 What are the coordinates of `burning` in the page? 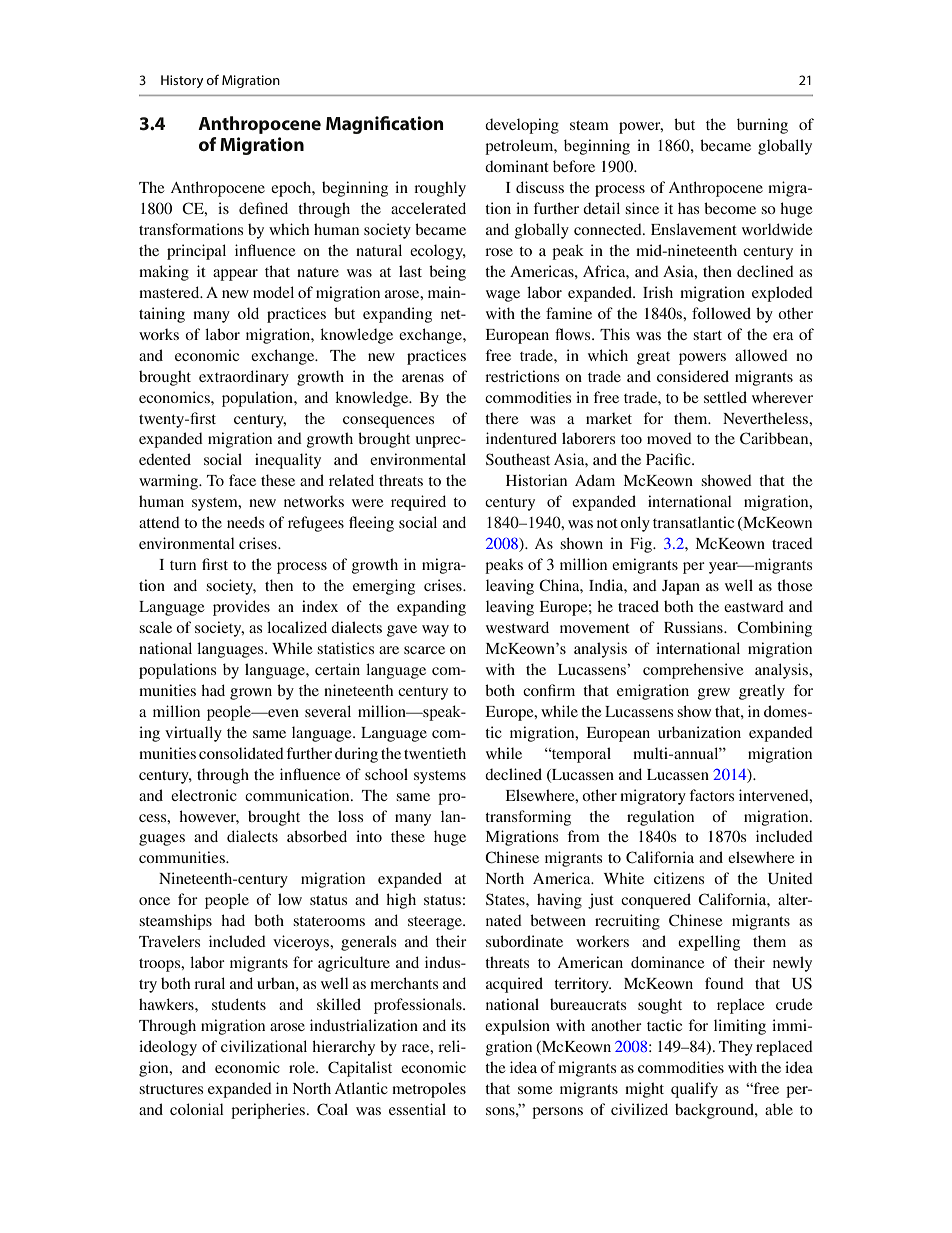 It's located at (762, 126).
